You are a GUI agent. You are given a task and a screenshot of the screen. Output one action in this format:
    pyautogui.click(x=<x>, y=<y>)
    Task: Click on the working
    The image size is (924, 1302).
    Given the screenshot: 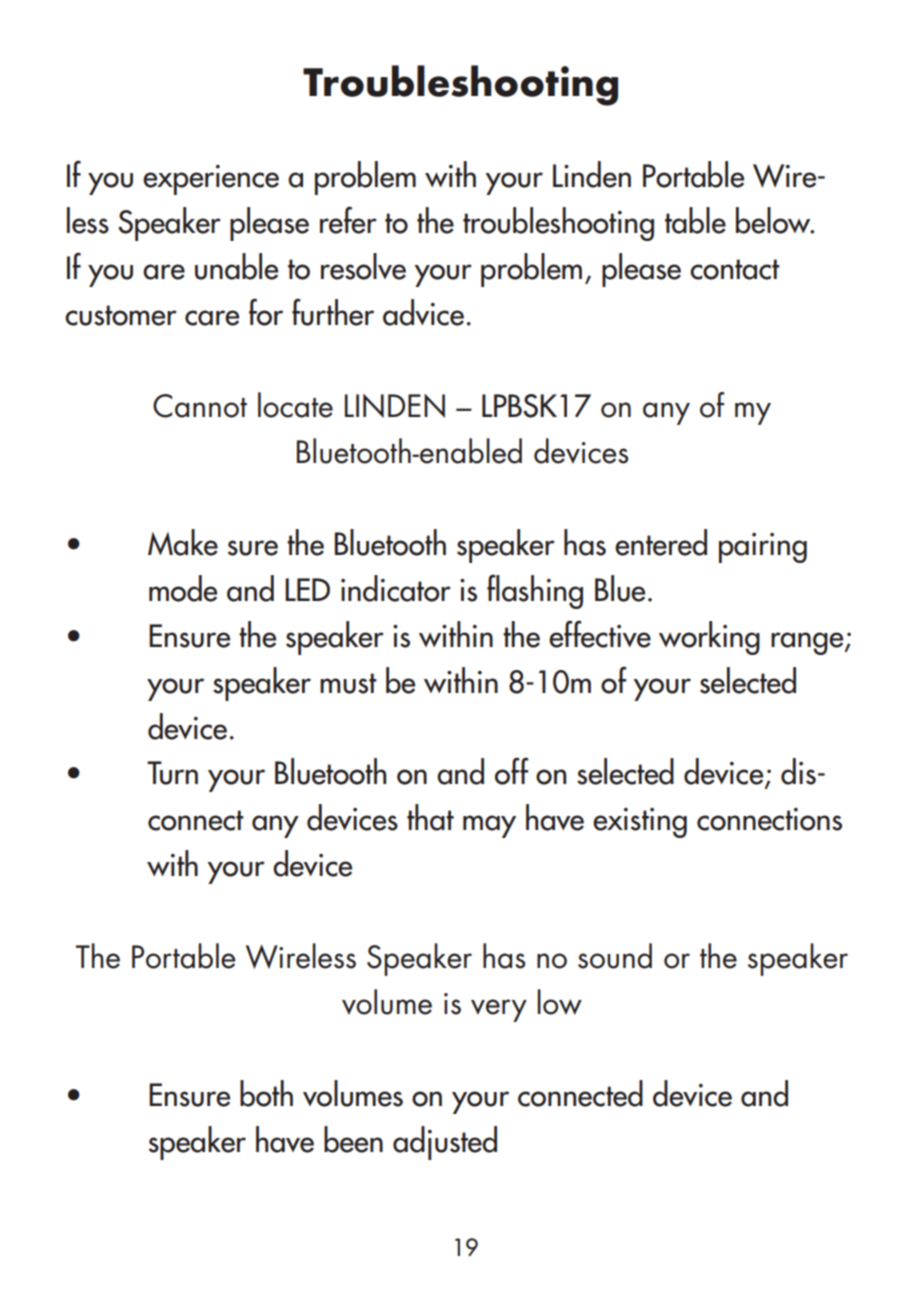 What is the action you would take?
    pyautogui.click(x=709, y=638)
